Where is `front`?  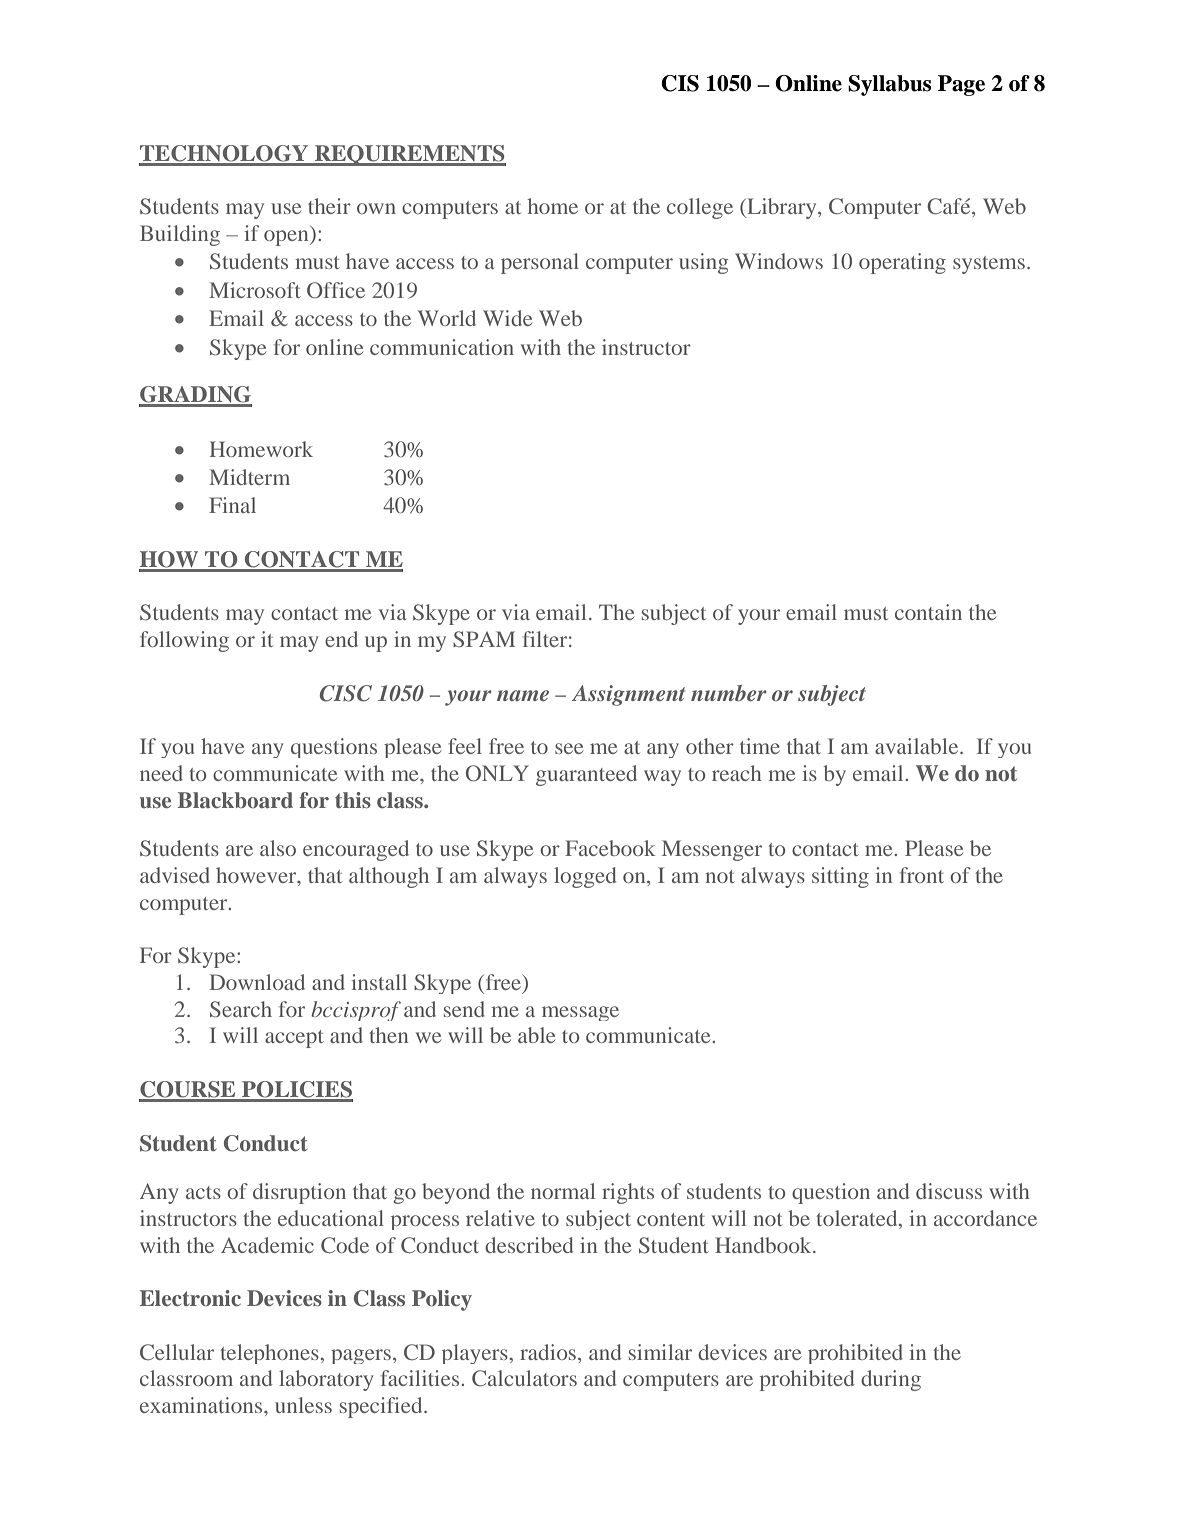 front is located at coordinates (922, 875).
